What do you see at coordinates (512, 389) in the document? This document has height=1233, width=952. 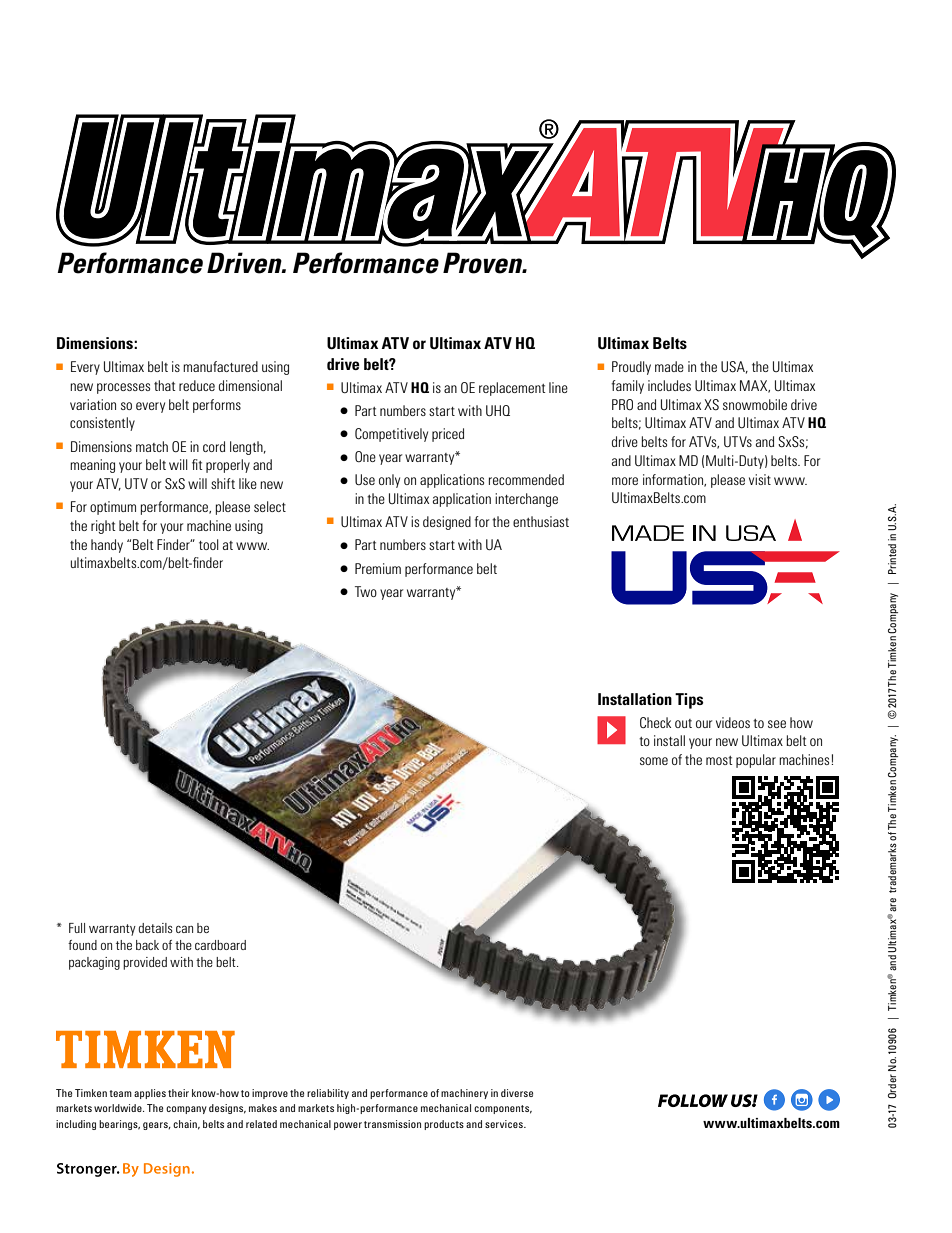 I see `replacement` at bounding box center [512, 389].
